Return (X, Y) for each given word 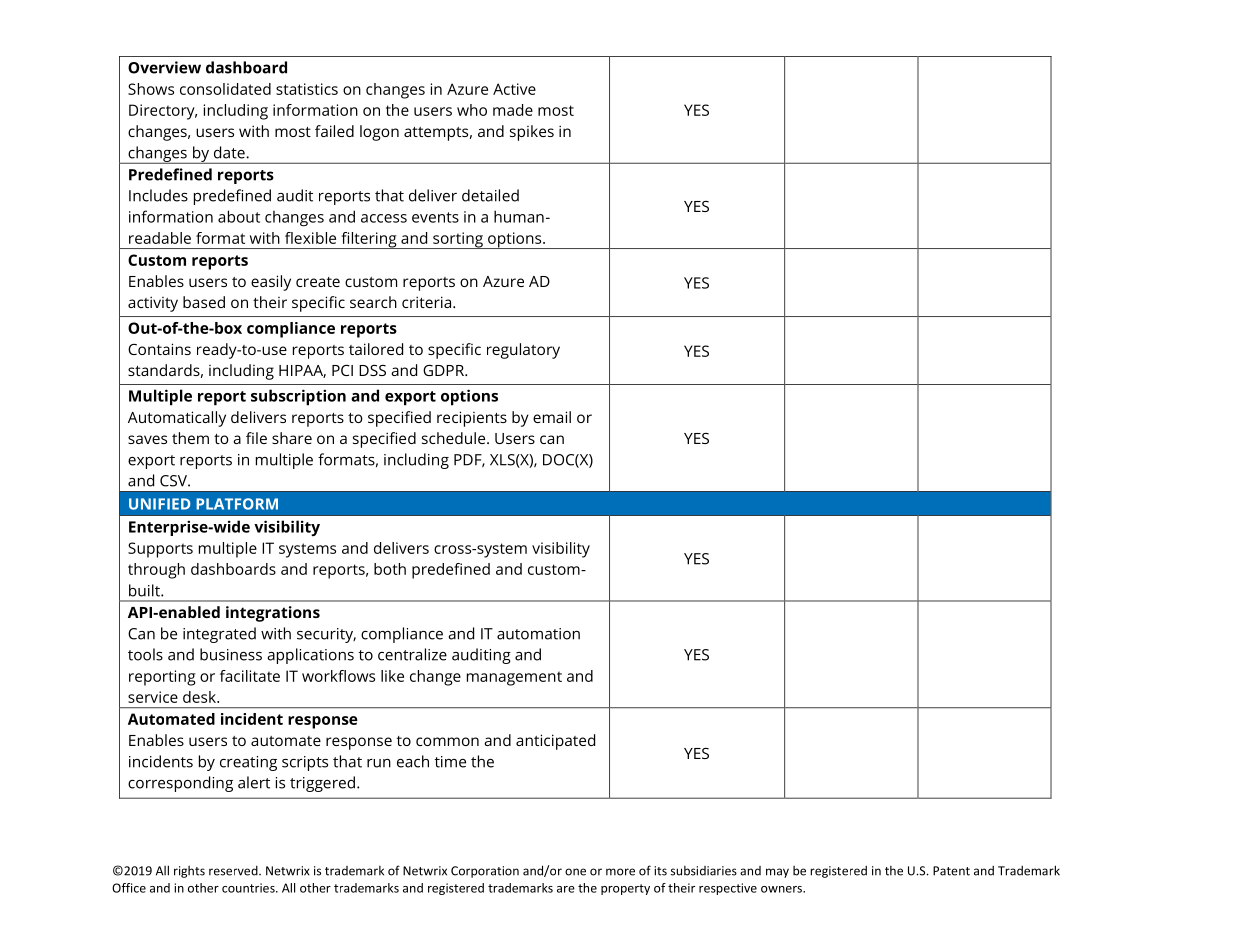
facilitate (250, 676)
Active (514, 89)
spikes (532, 133)
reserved (234, 871)
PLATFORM (237, 504)
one (575, 872)
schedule (453, 438)
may (777, 873)
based (204, 302)
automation (538, 634)
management (514, 678)
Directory (163, 112)
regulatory (523, 351)
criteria (426, 302)
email (552, 417)
